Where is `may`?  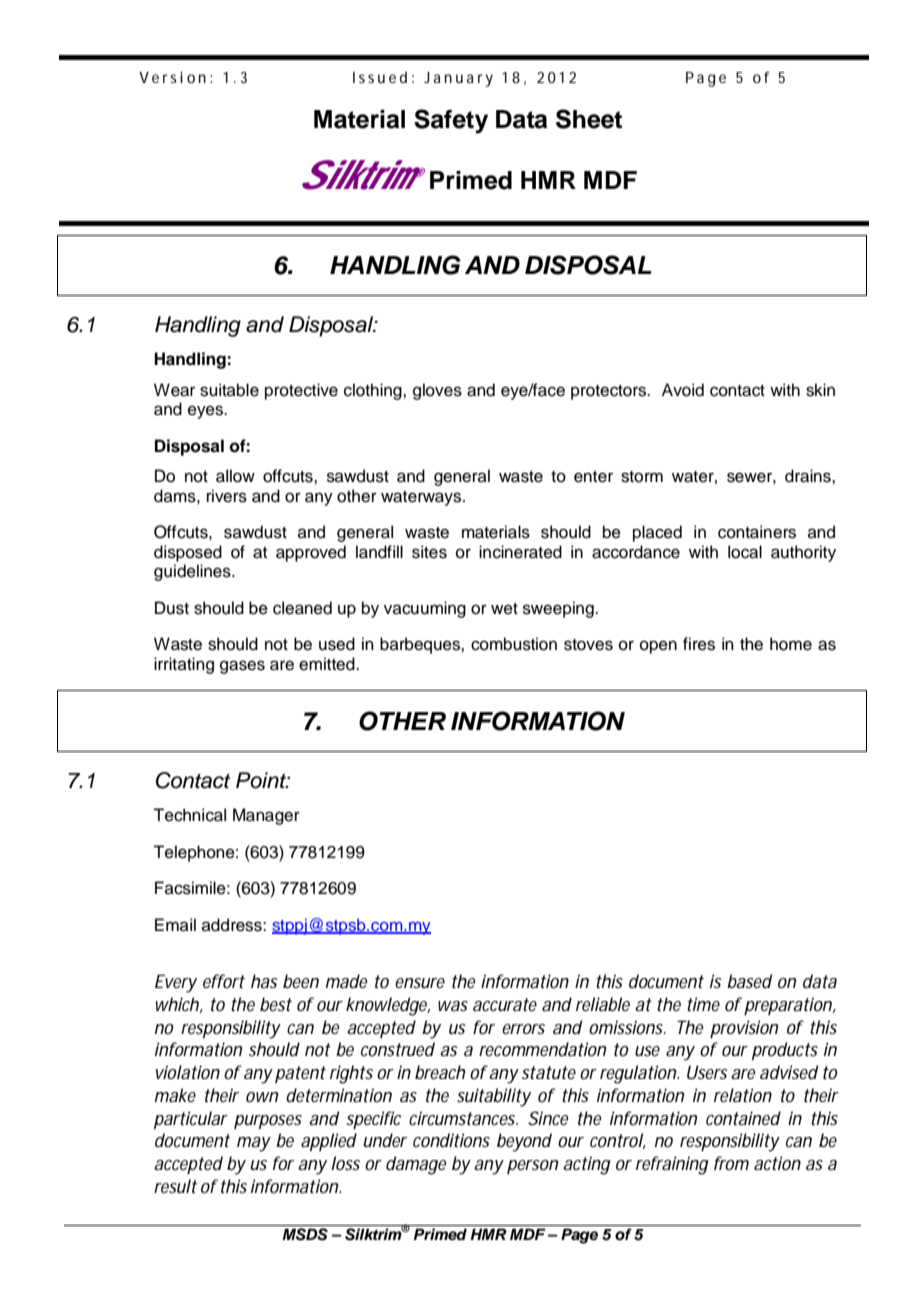
may is located at coordinates (254, 1144).
